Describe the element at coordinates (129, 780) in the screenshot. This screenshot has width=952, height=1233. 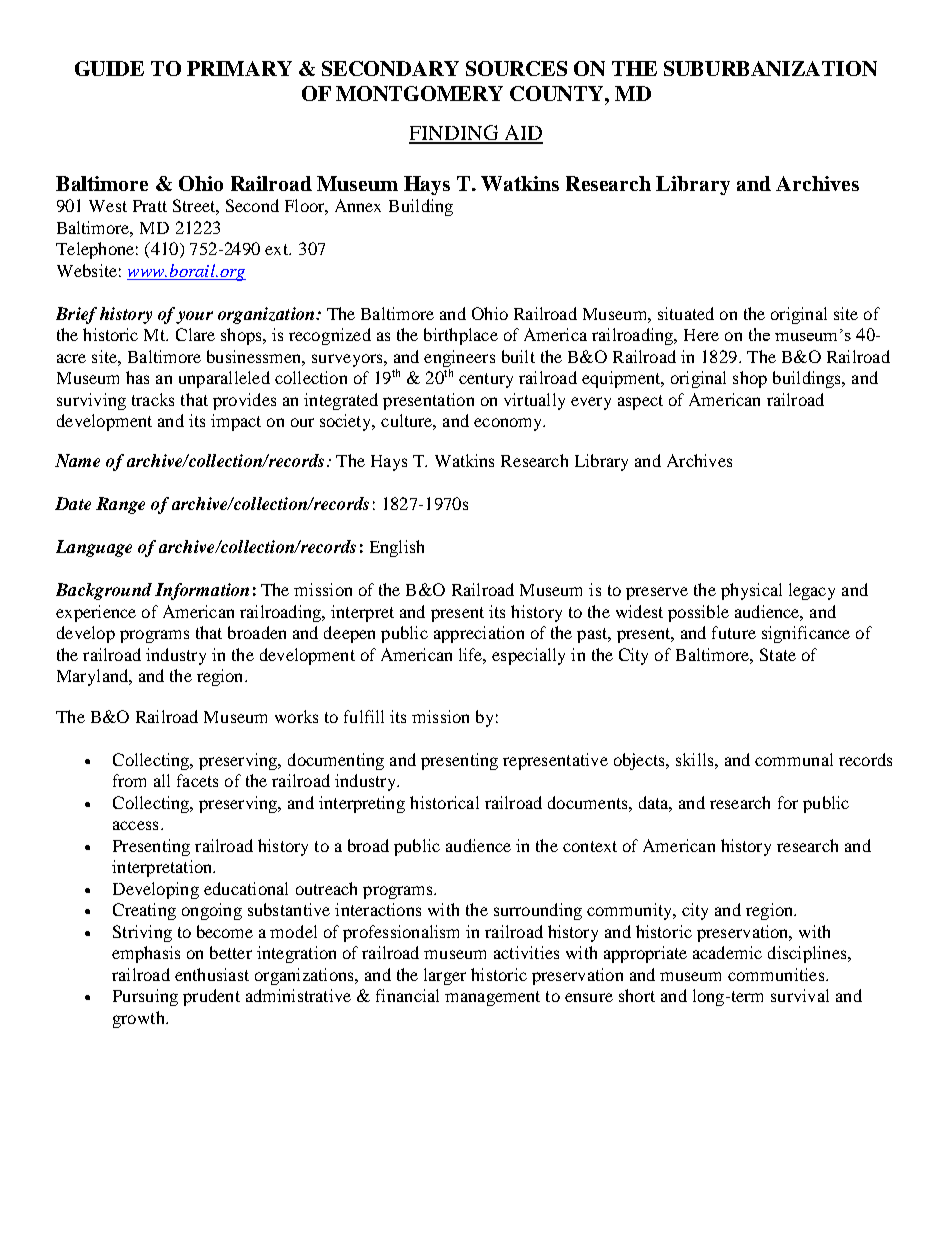
I see `from` at that location.
